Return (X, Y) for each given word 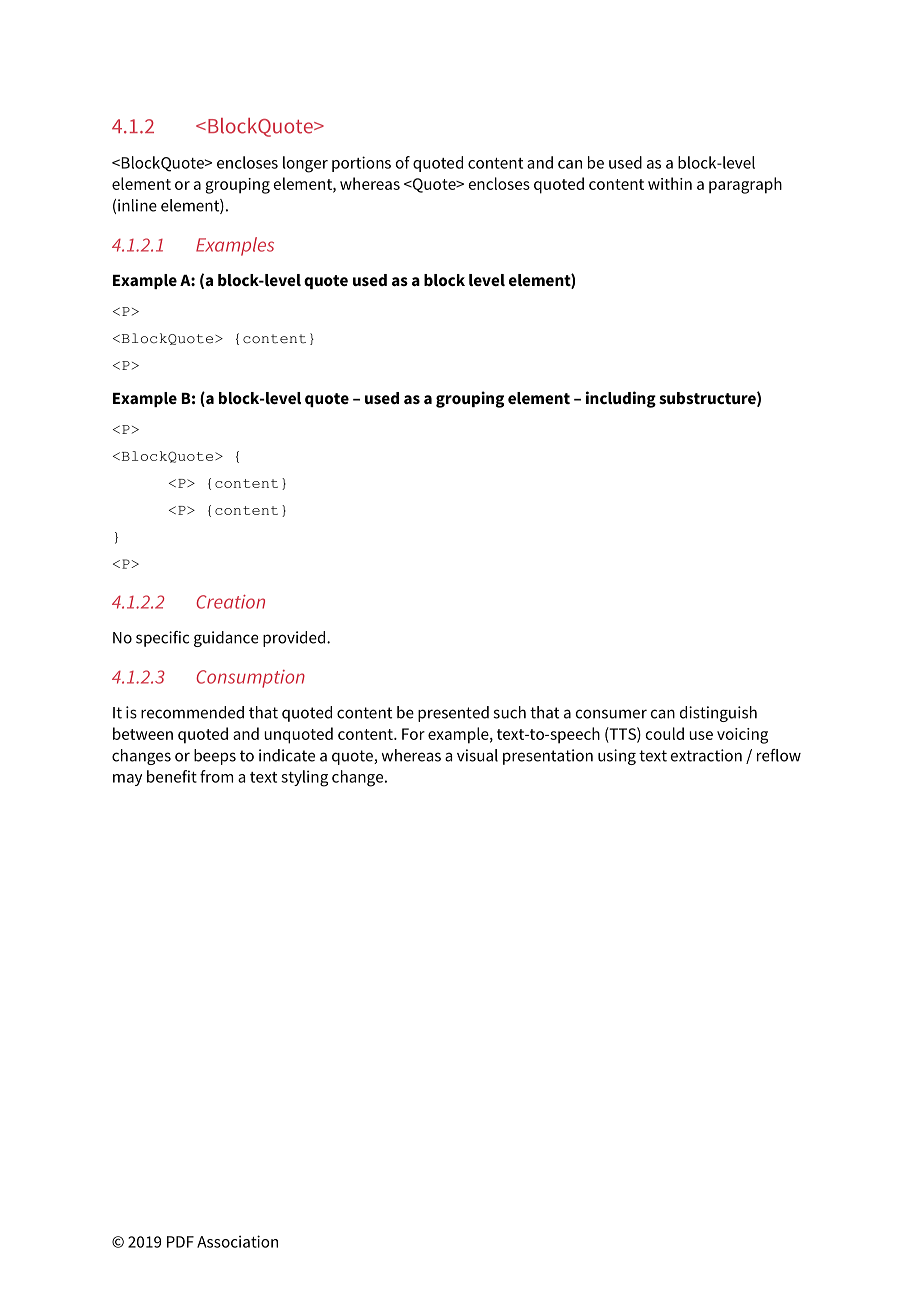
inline (137, 205)
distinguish (718, 714)
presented (453, 714)
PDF (180, 1242)
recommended (192, 712)
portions (361, 164)
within (670, 183)
